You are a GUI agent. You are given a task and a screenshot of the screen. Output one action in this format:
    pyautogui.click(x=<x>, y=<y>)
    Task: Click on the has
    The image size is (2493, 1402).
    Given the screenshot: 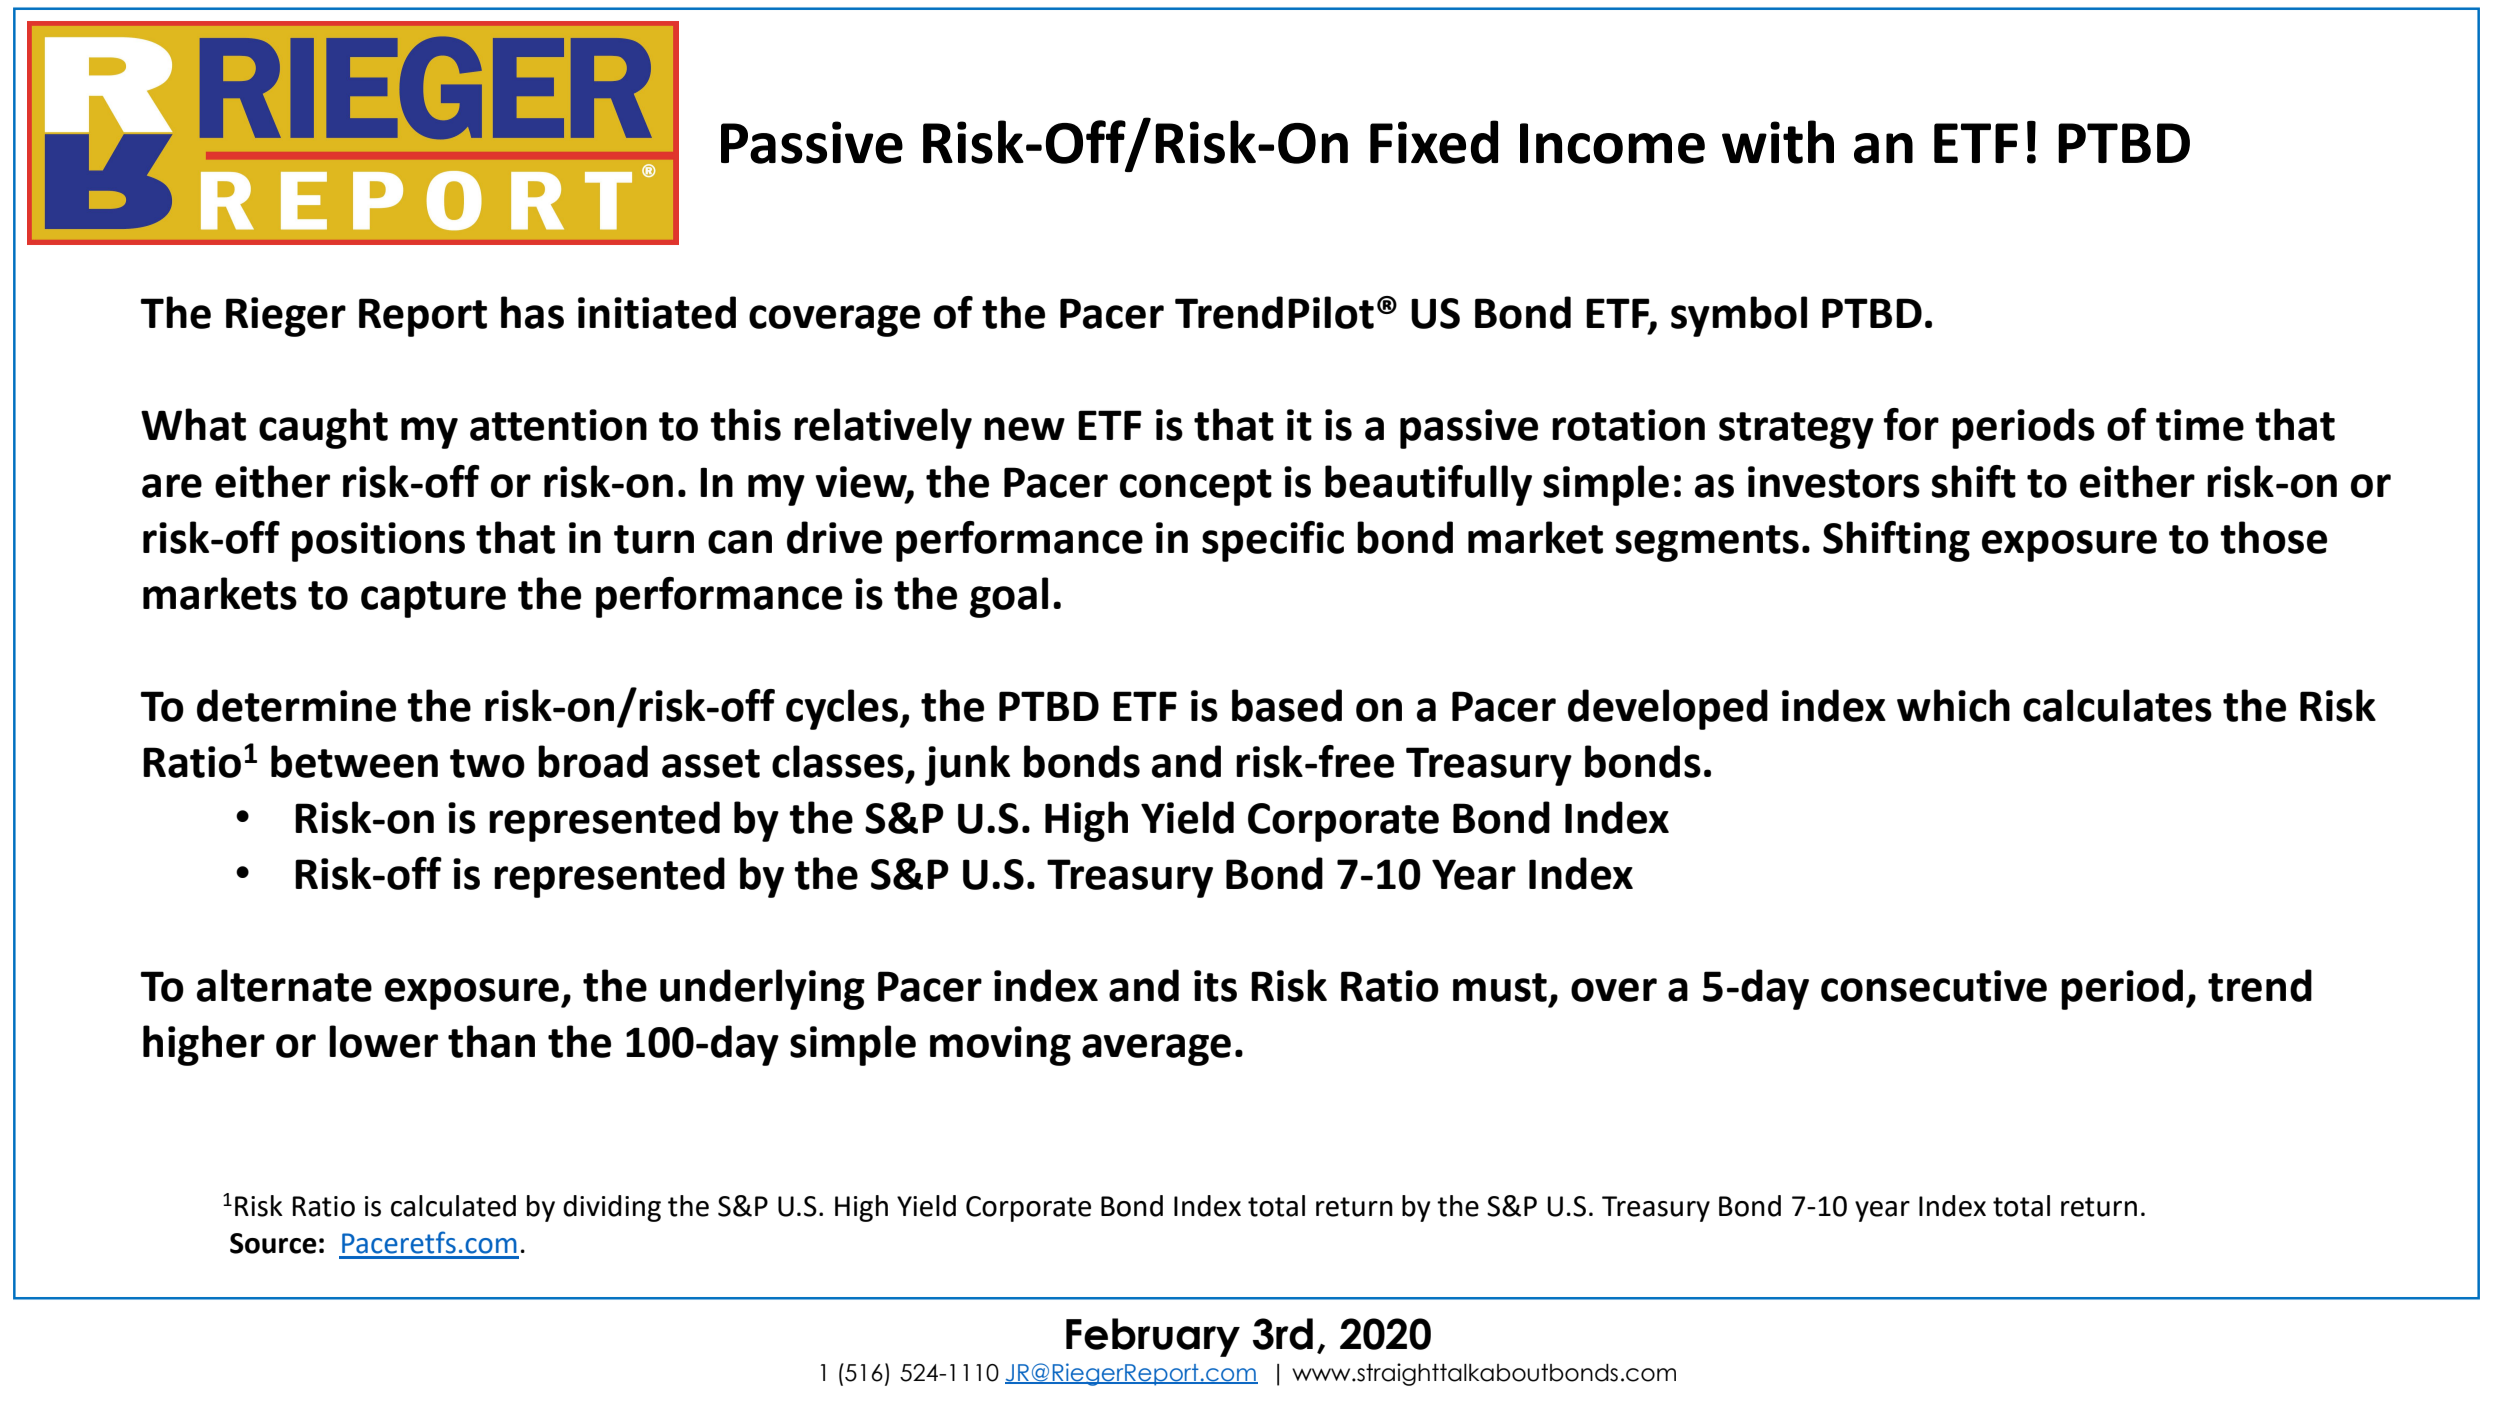 What is the action you would take?
    pyautogui.click(x=532, y=312)
